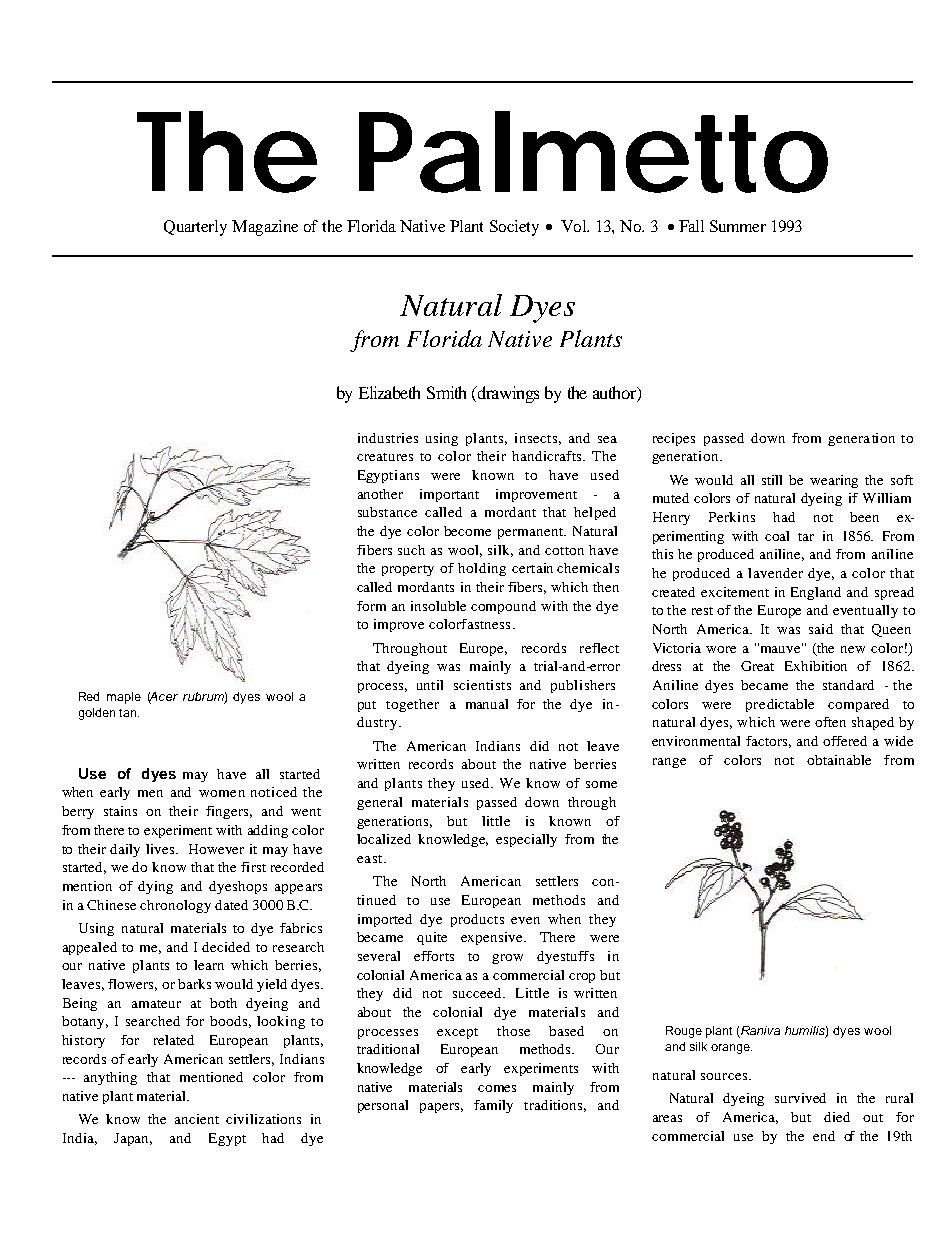 Image resolution: width=952 pixels, height=1233 pixels. Describe the element at coordinates (772, 480) in the document. I see `still` at that location.
